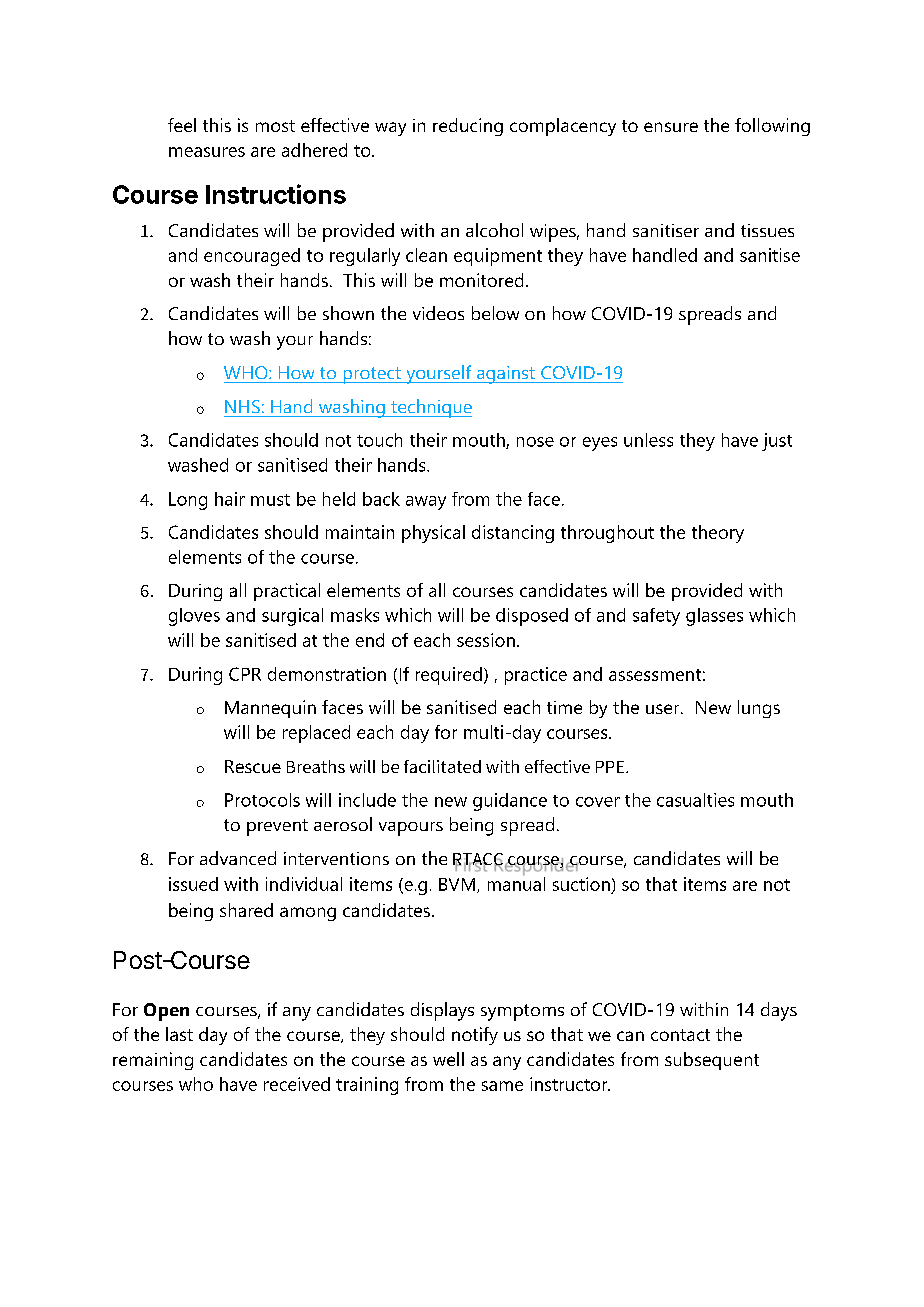 Image resolution: width=924 pixels, height=1307 pixels. I want to click on technique, so click(430, 408).
